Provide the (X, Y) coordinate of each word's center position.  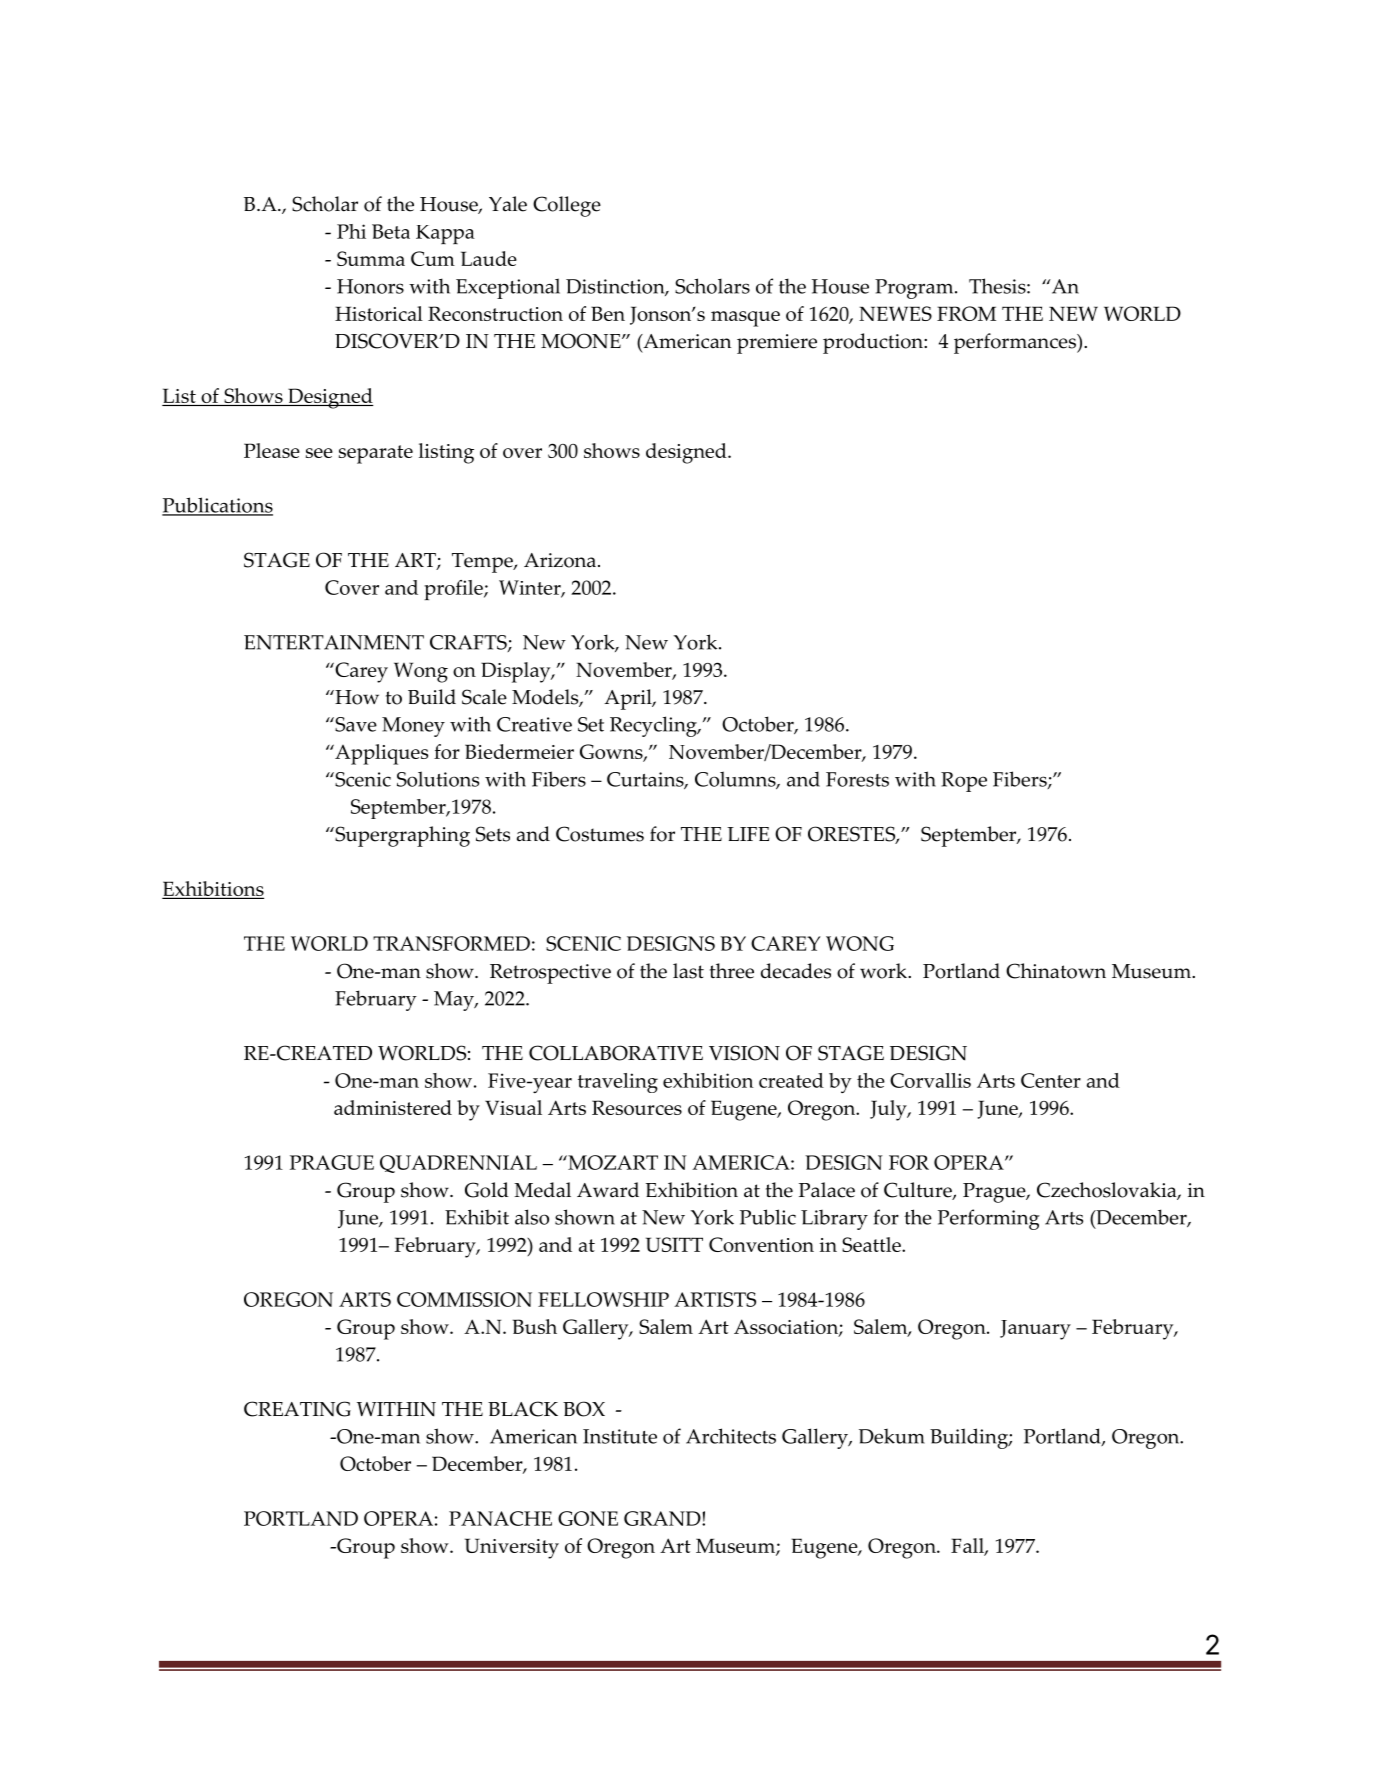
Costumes (600, 834)
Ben (608, 313)
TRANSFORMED (451, 943)
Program (915, 289)
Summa (371, 258)
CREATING (297, 1409)
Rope (964, 782)
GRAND (663, 1518)
